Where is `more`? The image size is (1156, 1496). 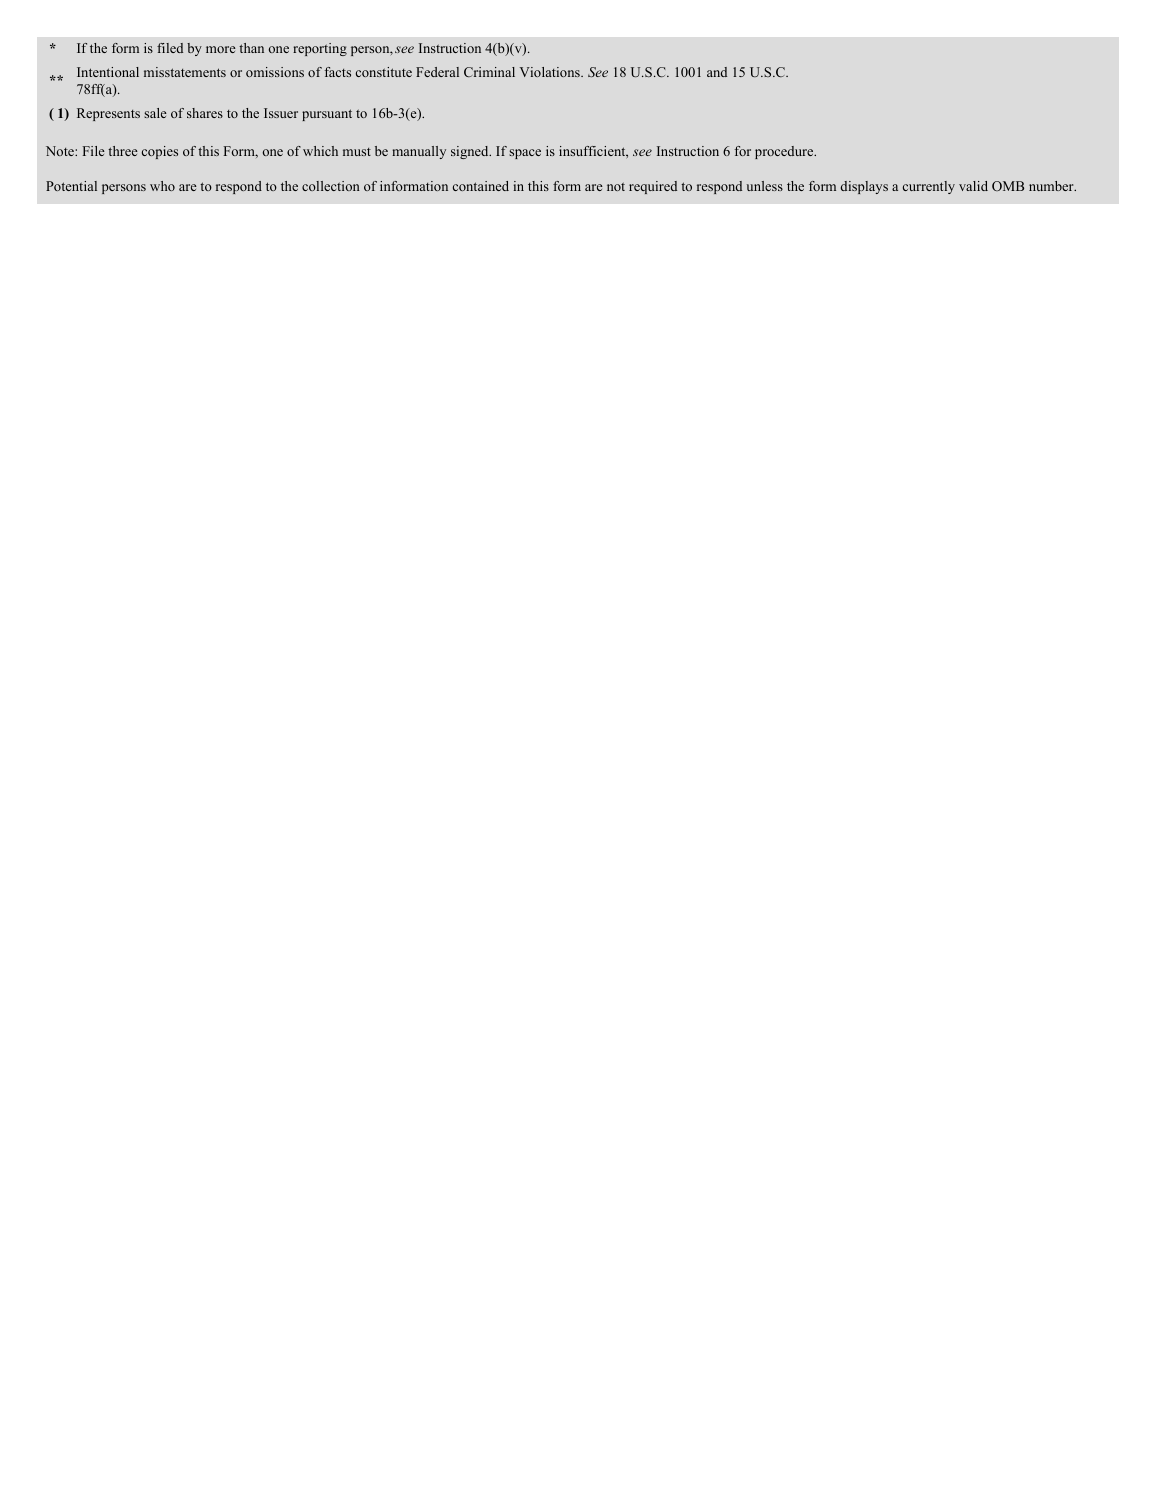
more is located at coordinates (221, 49).
